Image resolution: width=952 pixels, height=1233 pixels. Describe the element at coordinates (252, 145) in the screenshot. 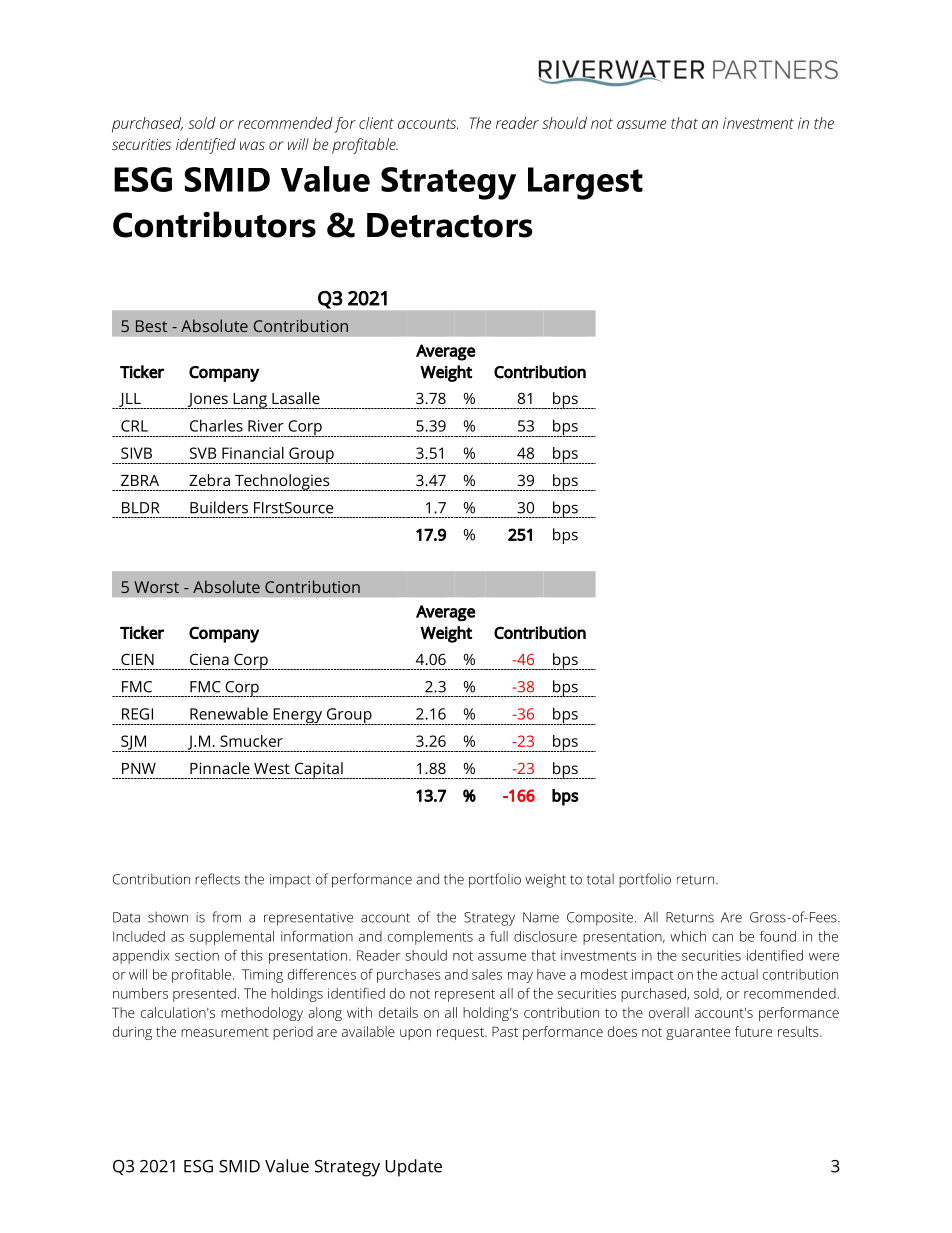

I see `was` at that location.
